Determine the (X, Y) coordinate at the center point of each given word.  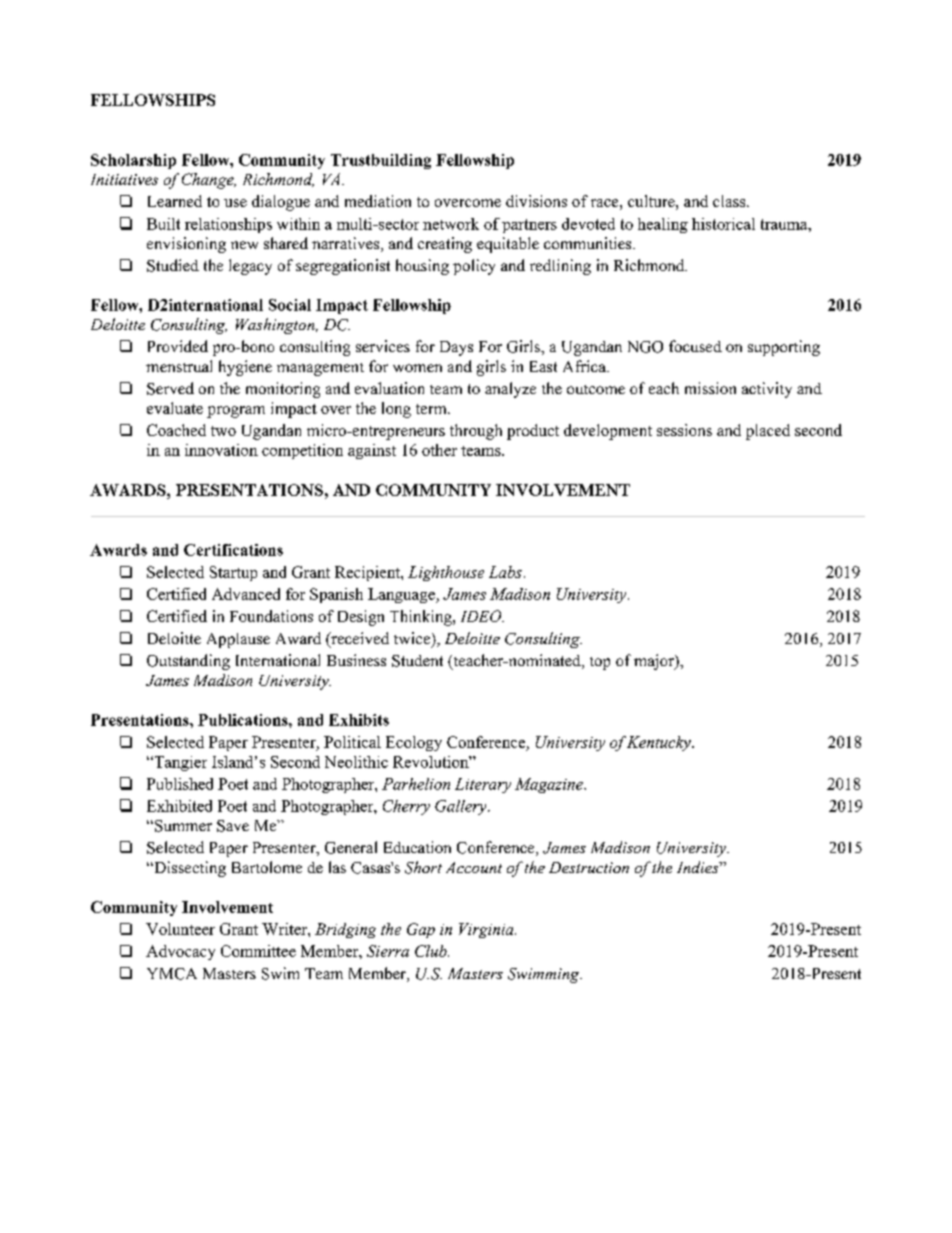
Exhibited (179, 806)
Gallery (462, 807)
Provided (178, 346)
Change (209, 181)
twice (413, 639)
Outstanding (188, 662)
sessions (684, 430)
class (730, 201)
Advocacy (180, 952)
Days (456, 348)
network (451, 224)
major (655, 662)
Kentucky (660, 743)
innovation (221, 450)
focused (695, 346)
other (439, 450)
